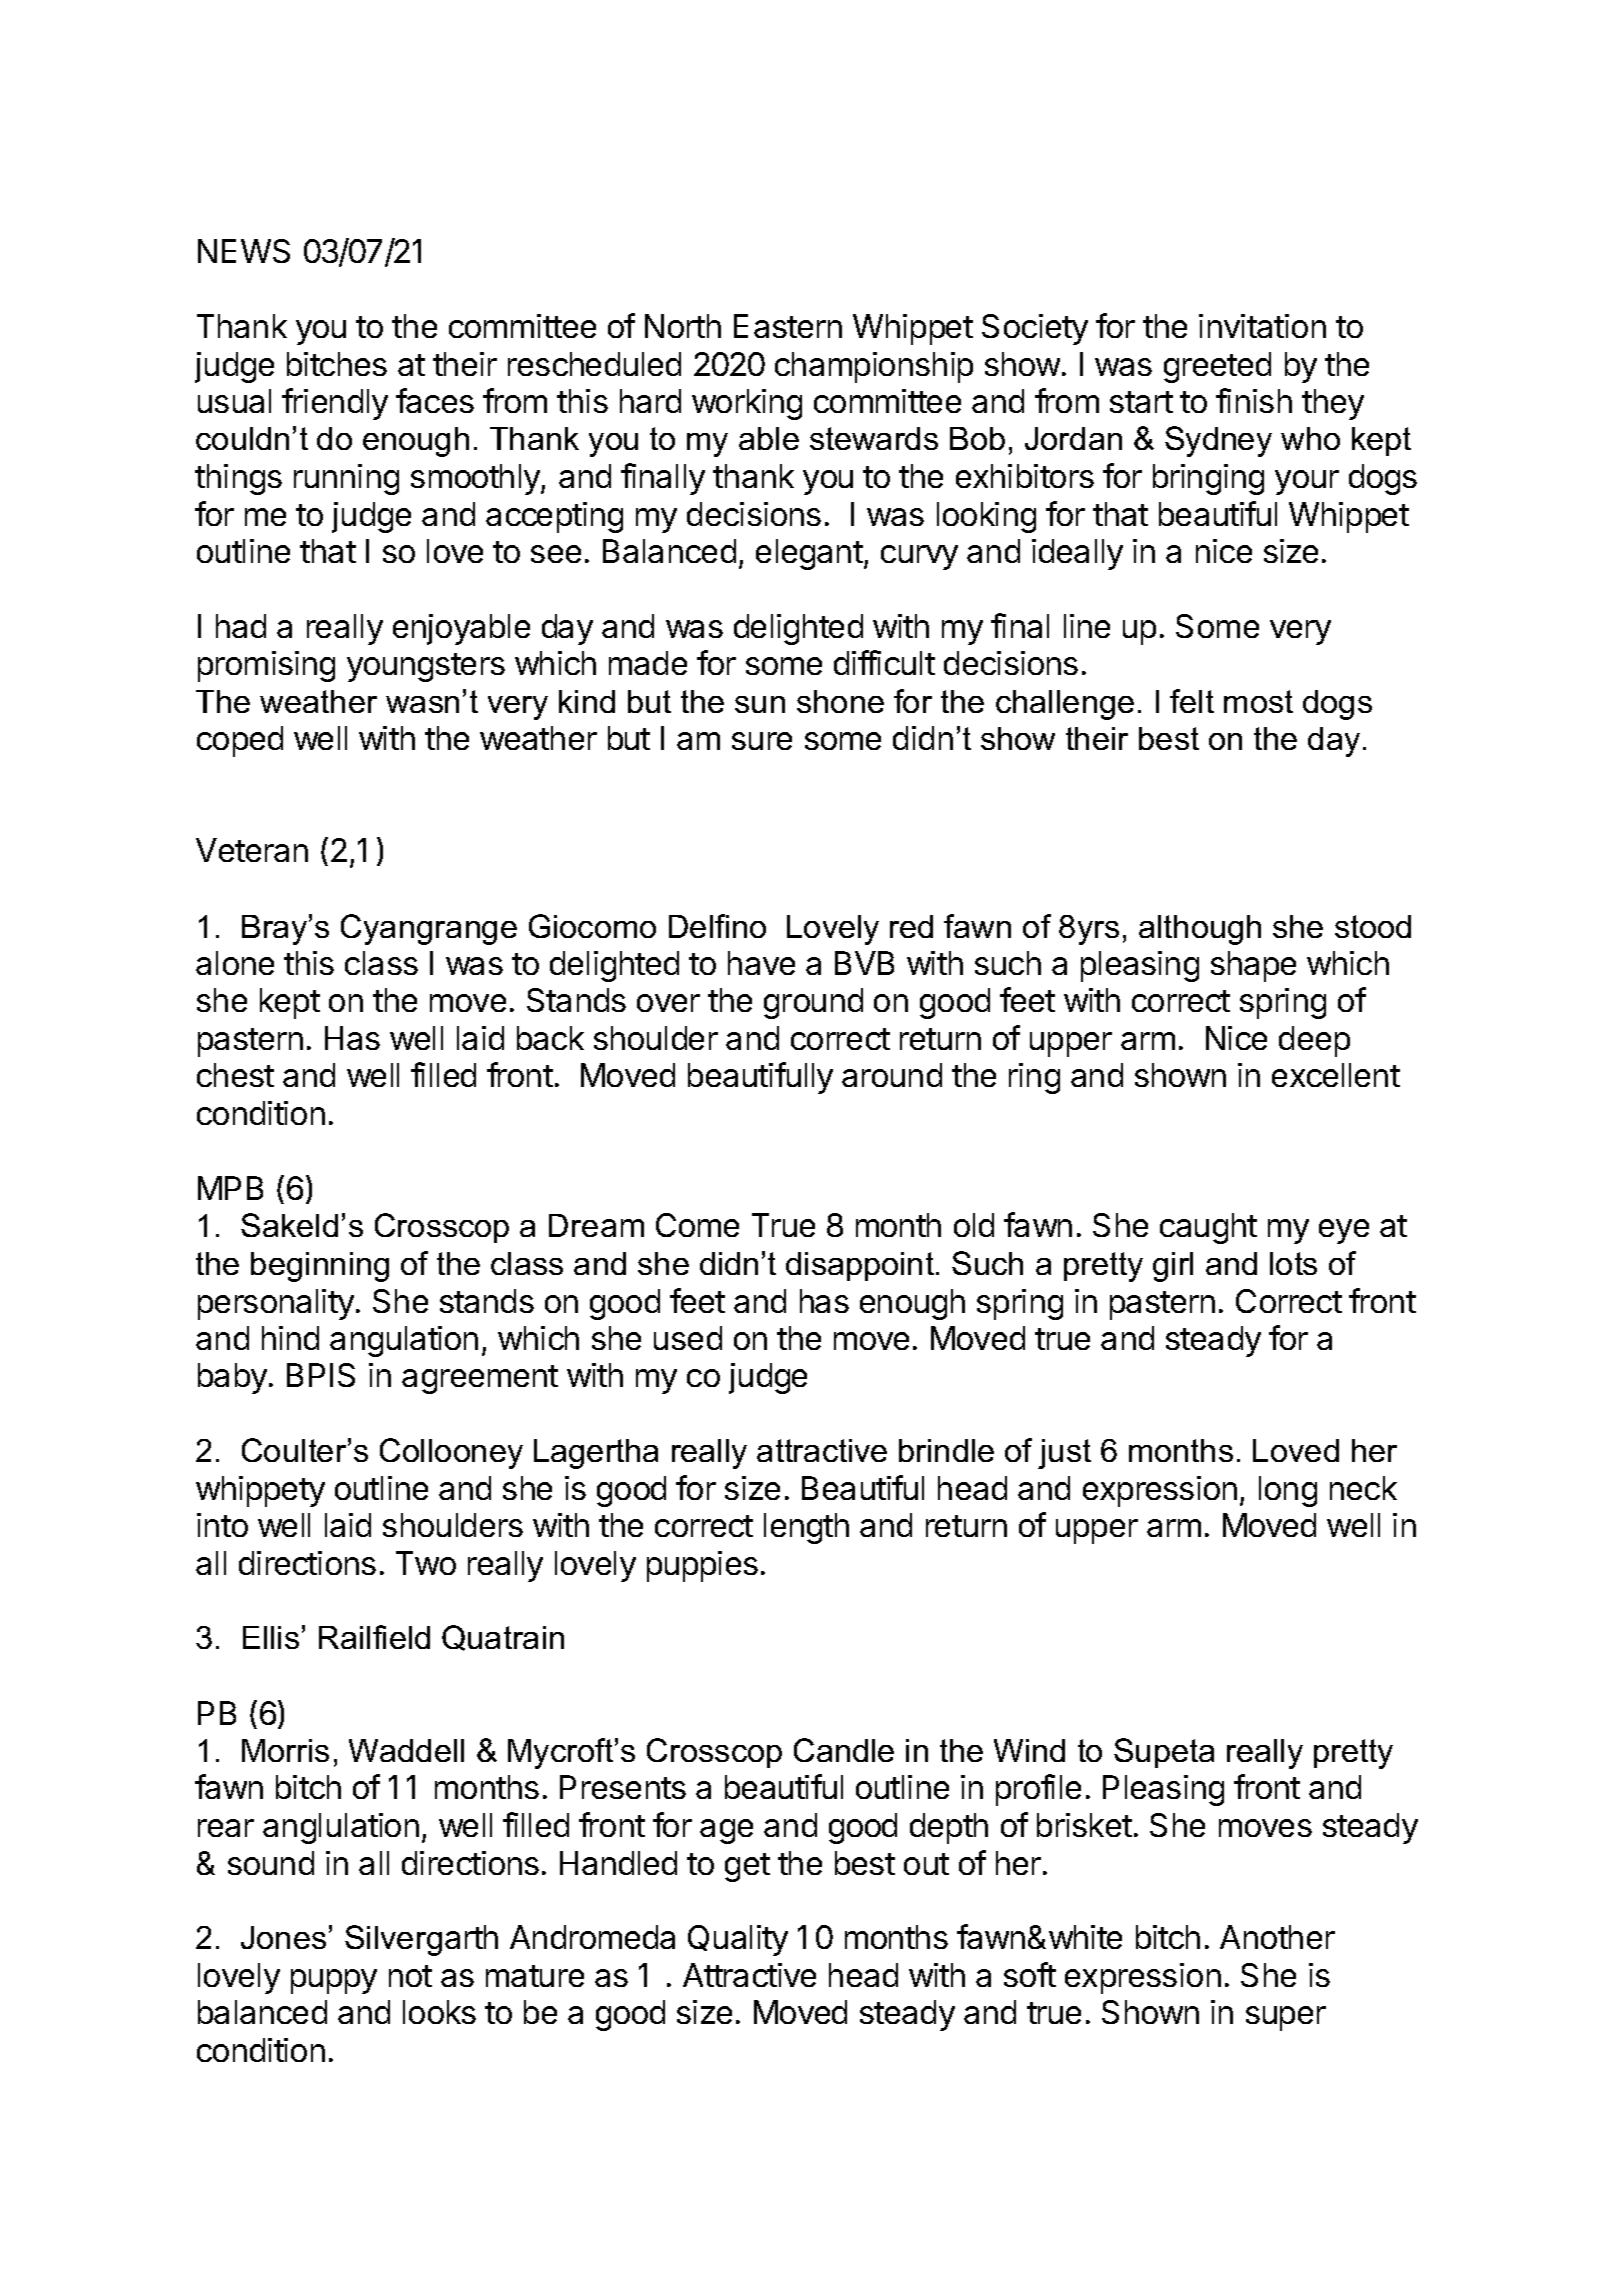 This screenshot has height=2286, width=1615. What do you see at coordinates (788, 326) in the screenshot?
I see `Eastern` at bounding box center [788, 326].
